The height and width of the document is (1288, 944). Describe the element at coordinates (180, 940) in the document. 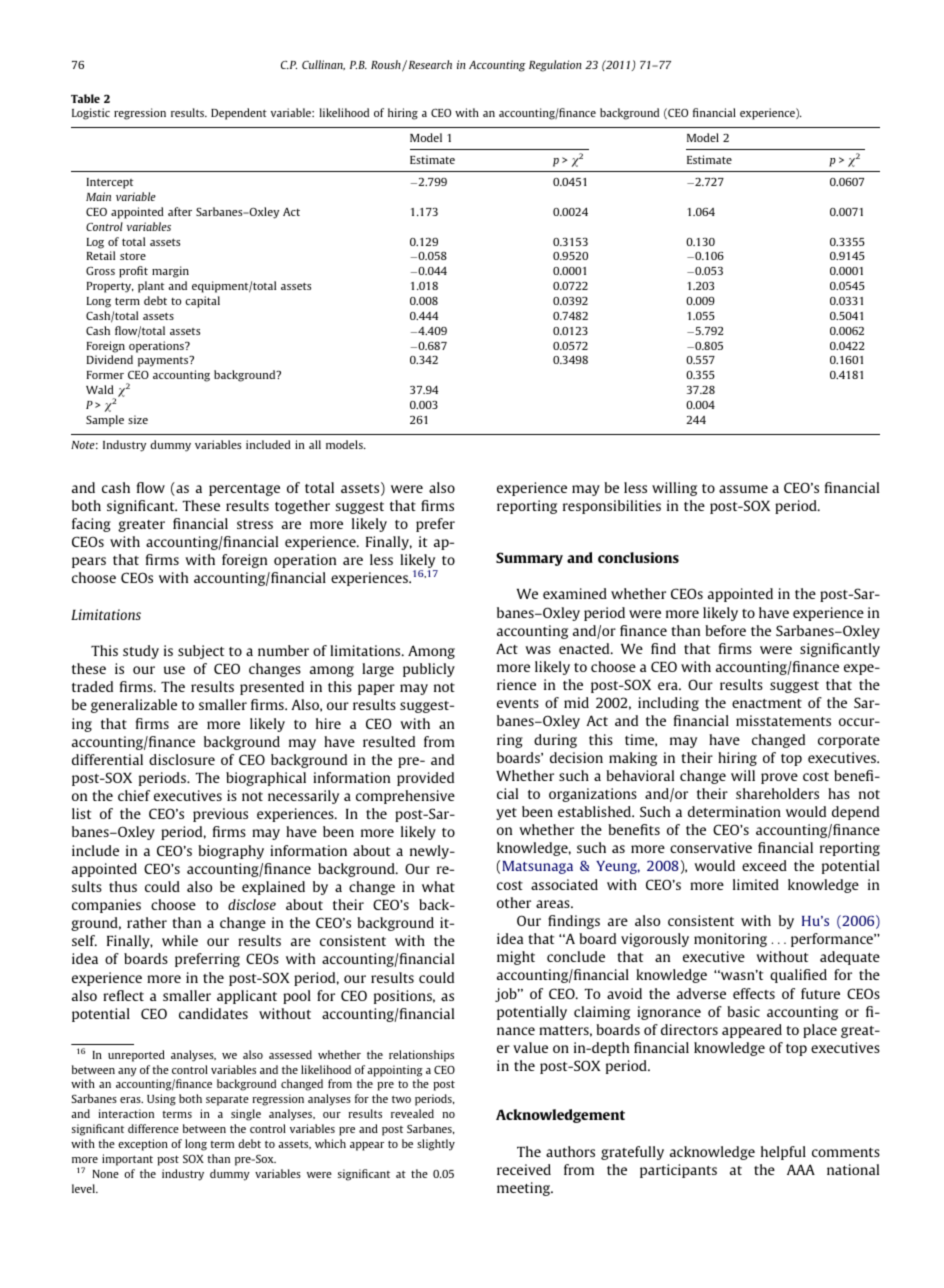

I see `while` at that location.
